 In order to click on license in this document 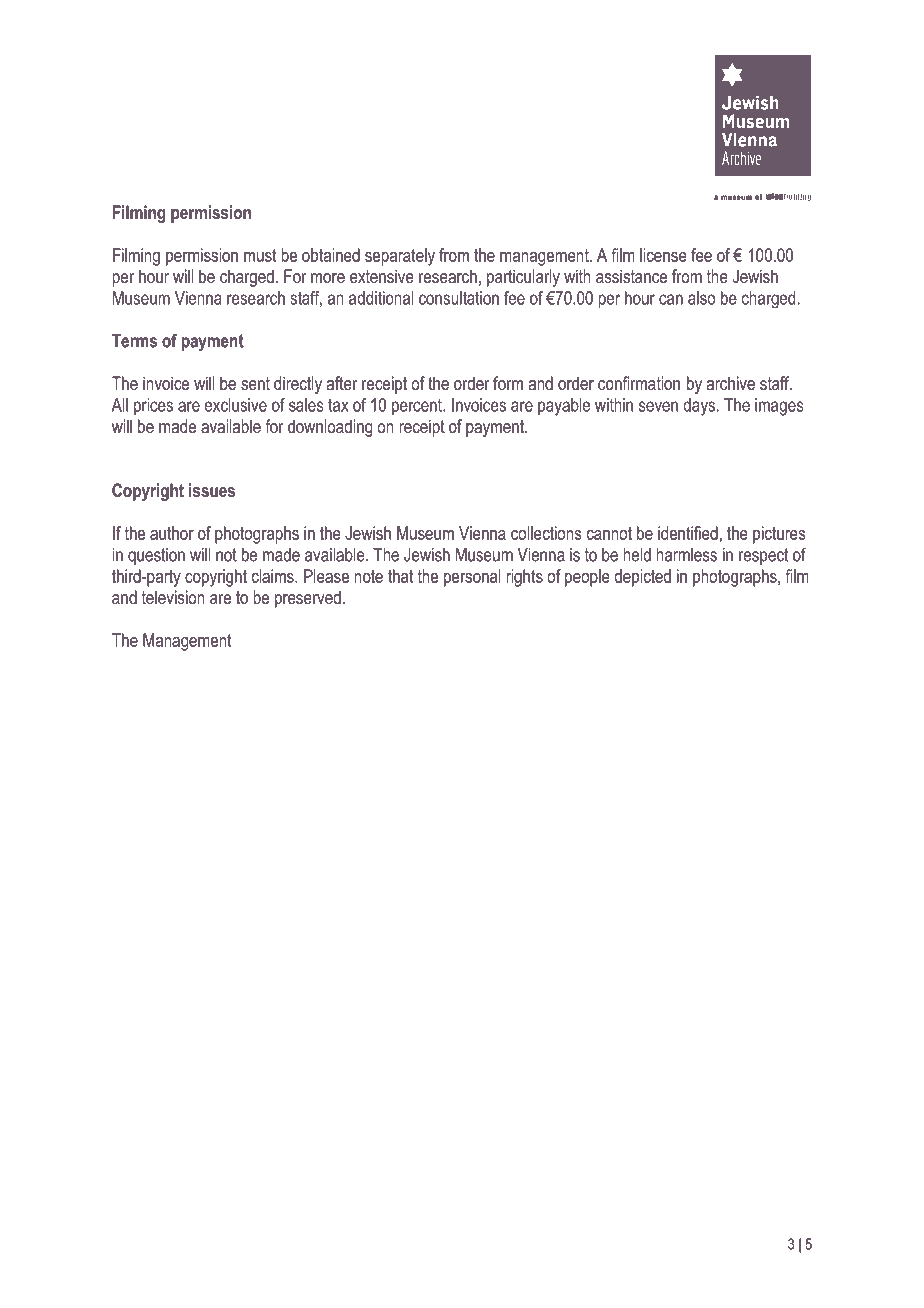, I will do `click(663, 255)`.
